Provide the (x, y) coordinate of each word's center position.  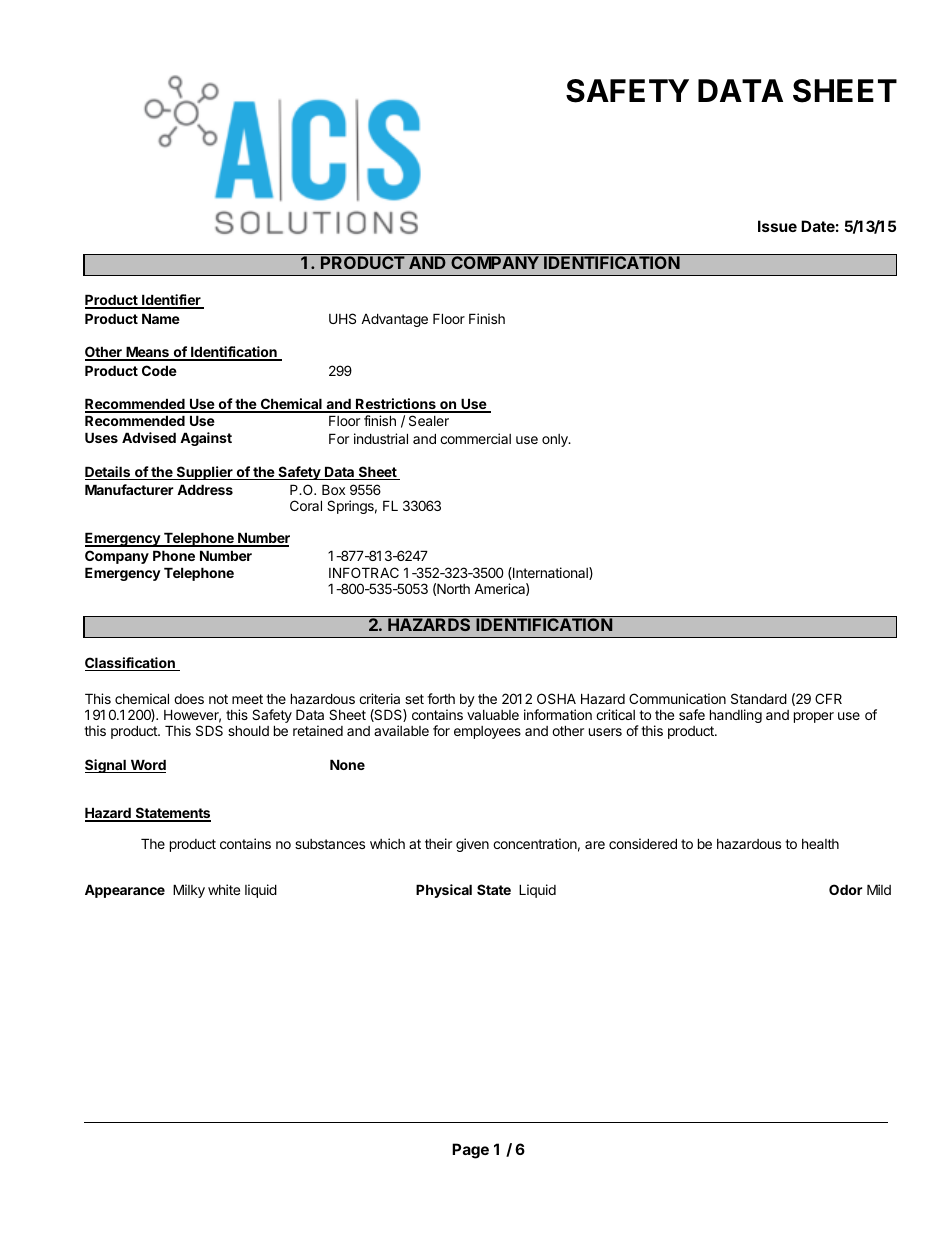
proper (814, 717)
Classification (131, 664)
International (550, 573)
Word (147, 766)
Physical (444, 891)
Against (206, 439)
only (556, 440)
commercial (475, 438)
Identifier (171, 301)
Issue (777, 226)
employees (487, 732)
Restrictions (396, 405)
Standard (759, 698)
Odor (846, 889)
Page (470, 1151)
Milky (189, 891)
